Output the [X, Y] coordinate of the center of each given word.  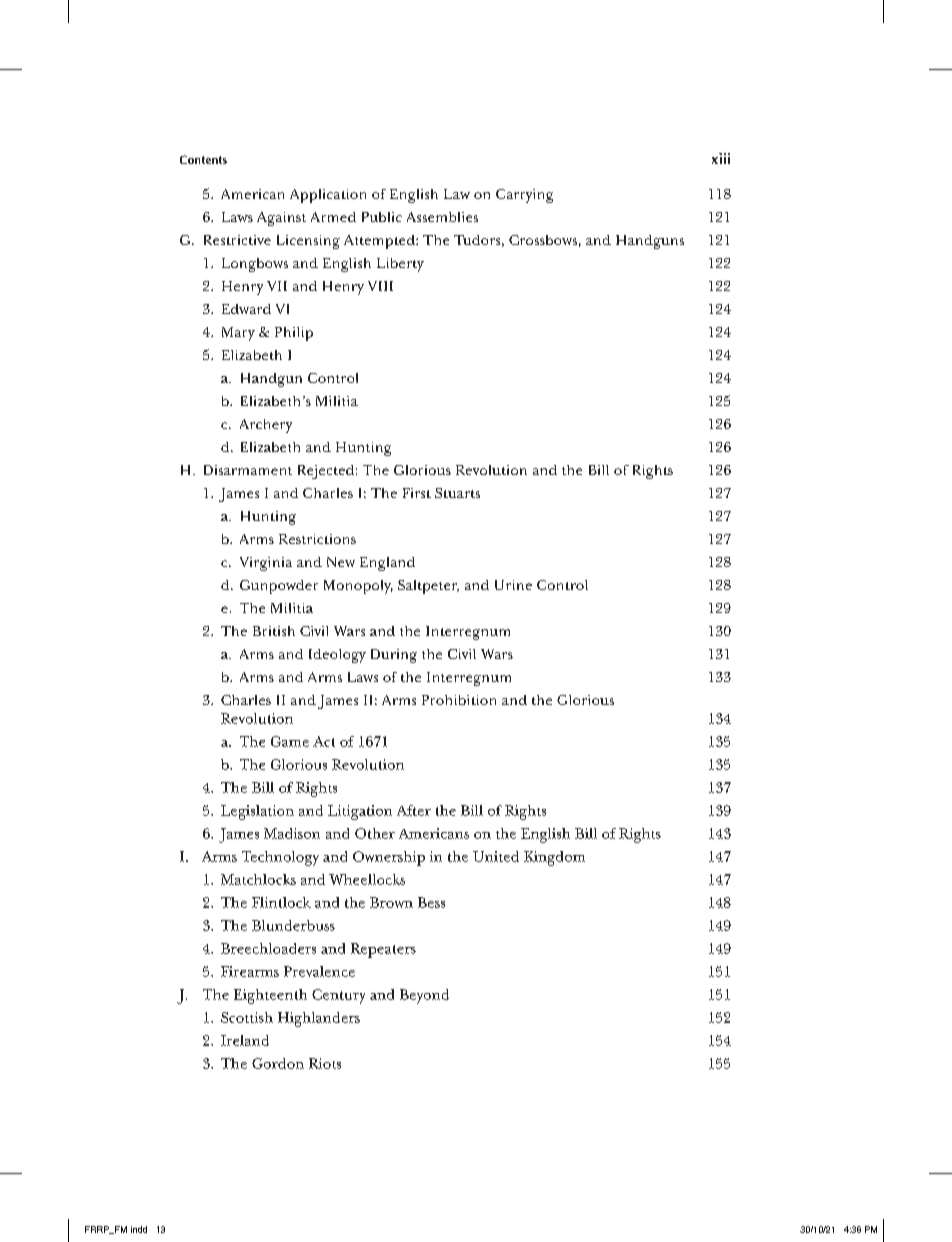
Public [382, 217]
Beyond [424, 996]
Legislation [257, 812]
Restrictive [237, 240]
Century [338, 996]
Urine [513, 585]
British [274, 631]
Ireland [245, 1040]
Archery [266, 426]
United [496, 856]
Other [375, 833]
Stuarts [457, 493]
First [417, 493]
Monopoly [358, 587]
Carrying [524, 196]
